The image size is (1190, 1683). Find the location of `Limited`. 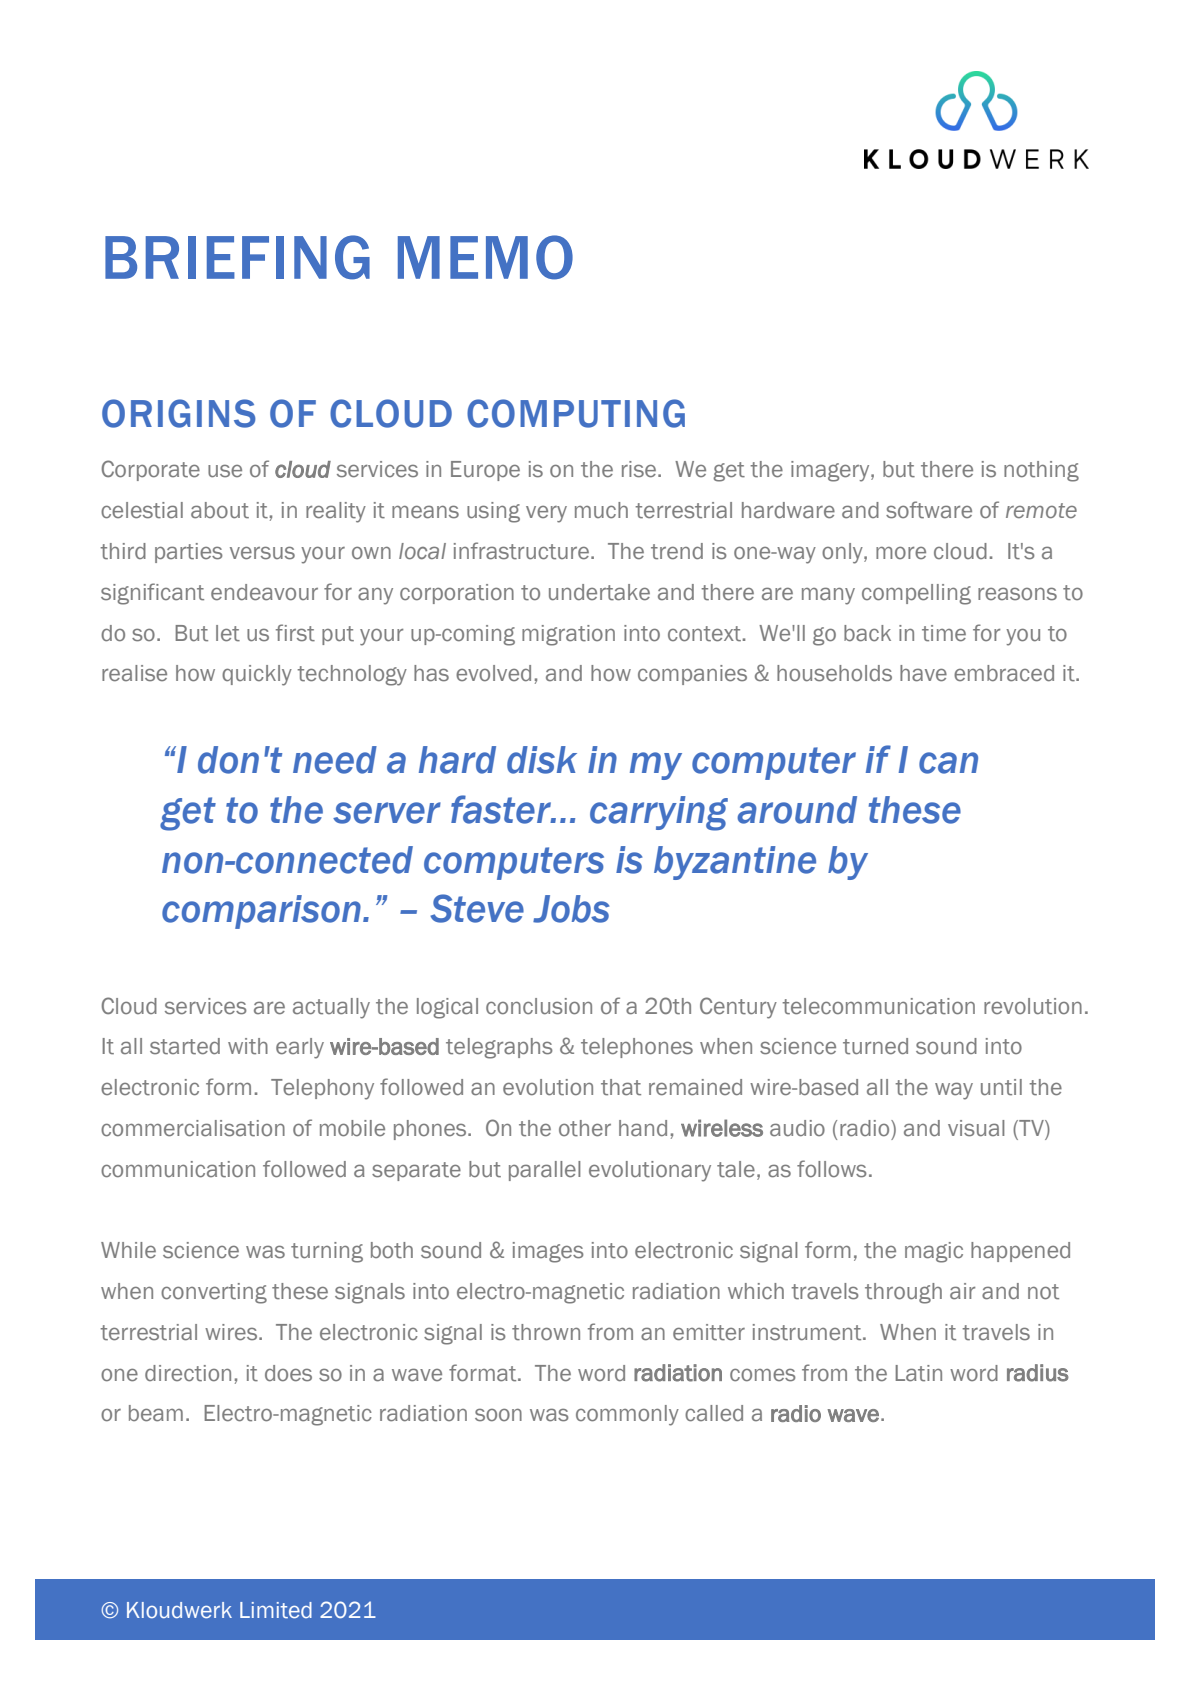

Limited is located at coordinates (276, 1610).
